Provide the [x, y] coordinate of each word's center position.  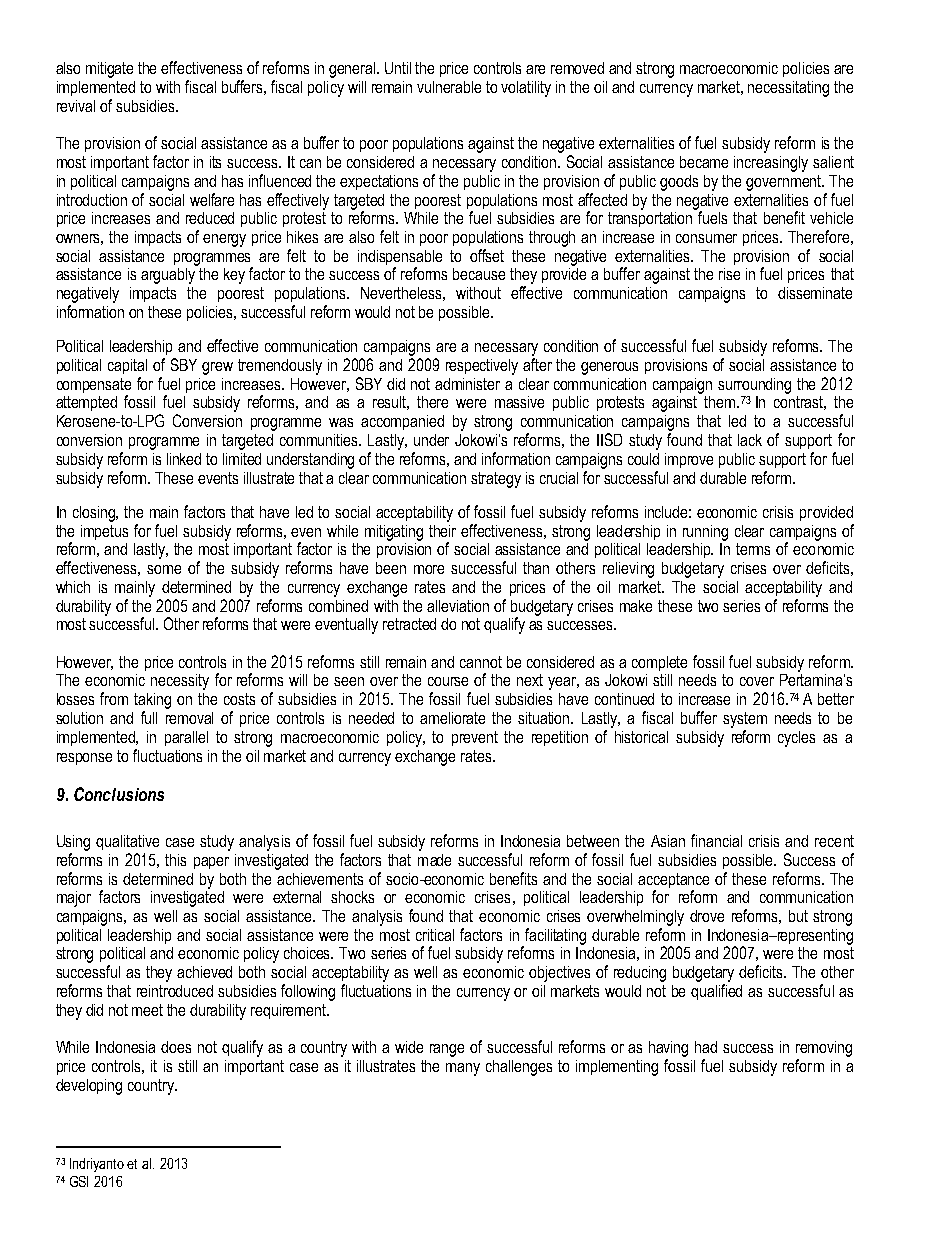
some [164, 569]
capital [127, 366]
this [175, 860]
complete [659, 663]
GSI [79, 1181]
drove [707, 916]
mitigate [109, 70]
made [434, 860]
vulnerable [449, 87]
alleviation [458, 606]
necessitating [788, 89]
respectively [482, 367]
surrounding [754, 386]
